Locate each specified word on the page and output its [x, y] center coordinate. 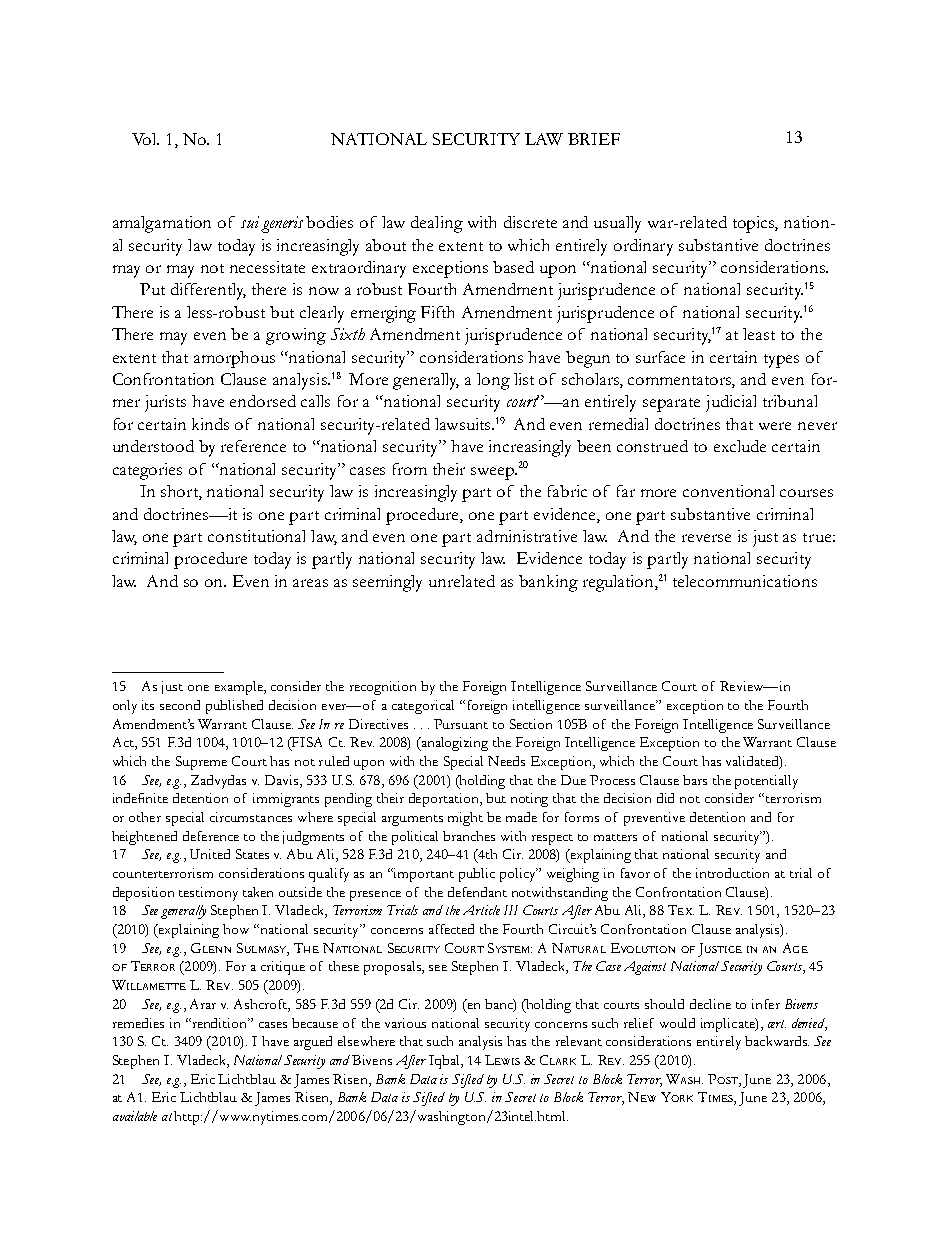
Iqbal [445, 1062]
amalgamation [162, 224]
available [135, 1116]
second [180, 705]
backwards [777, 1041]
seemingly [387, 583]
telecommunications [745, 581]
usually [617, 224]
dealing [437, 224]
